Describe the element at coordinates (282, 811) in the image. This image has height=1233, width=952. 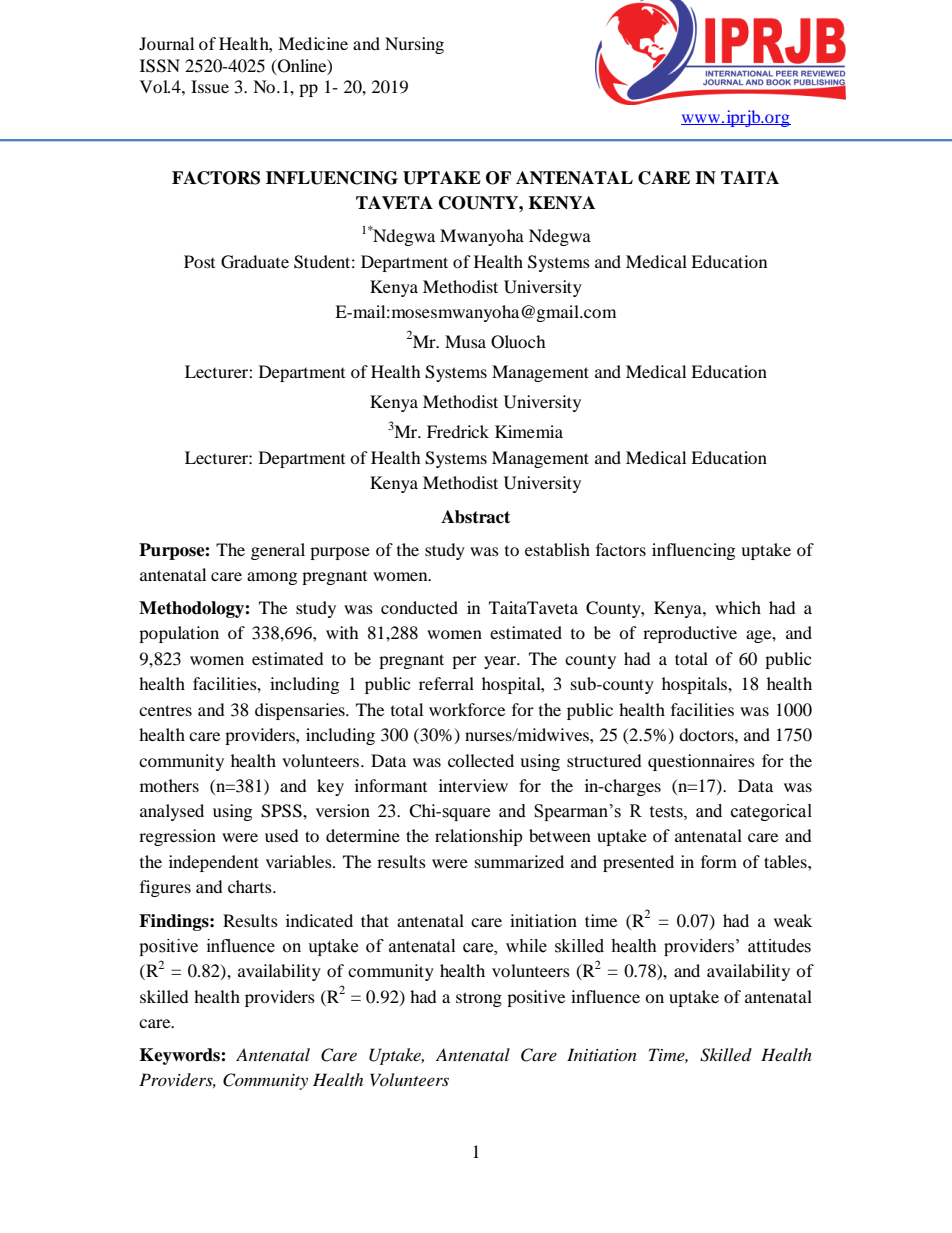
I see `SPSS` at that location.
